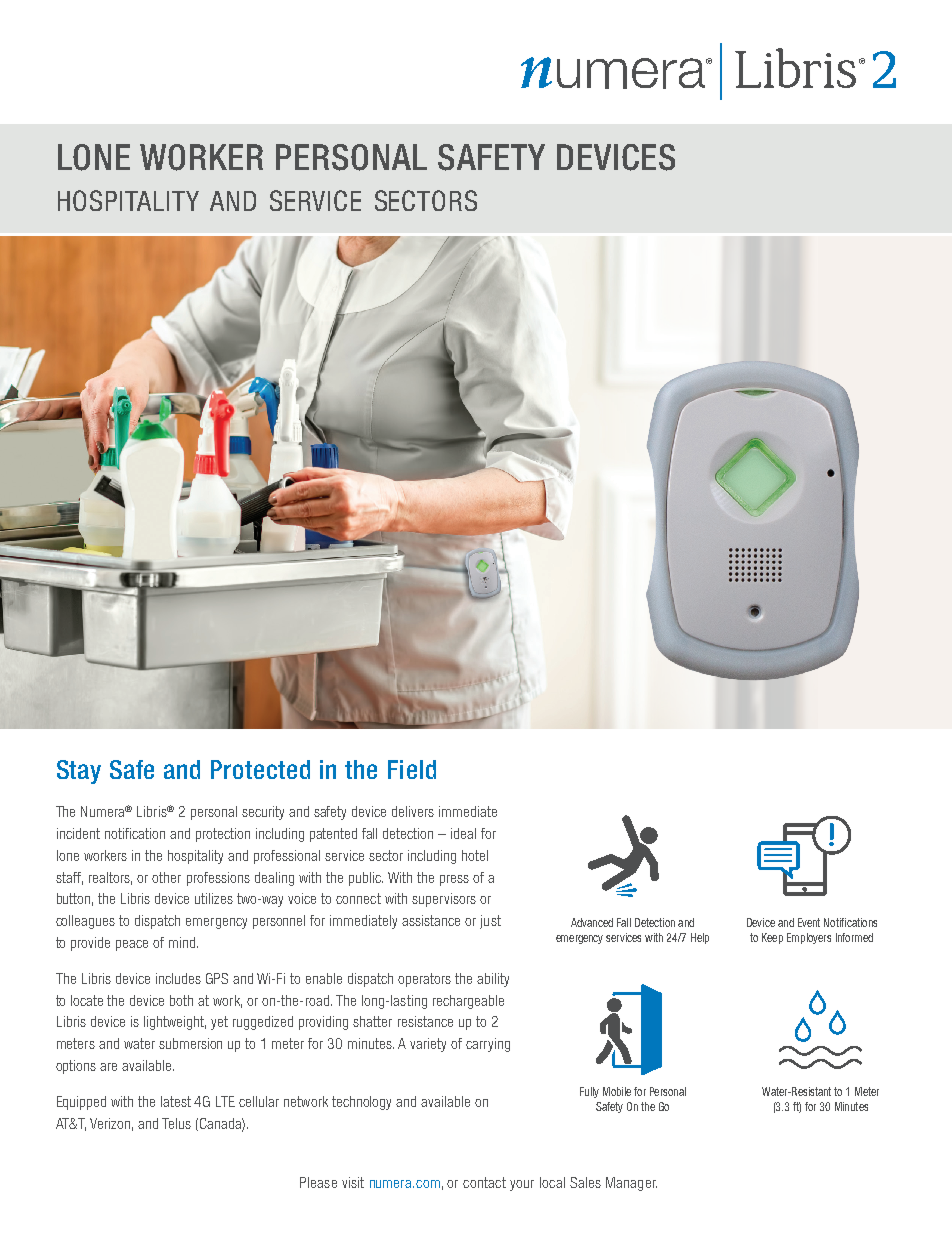  I want to click on ideal, so click(463, 833).
